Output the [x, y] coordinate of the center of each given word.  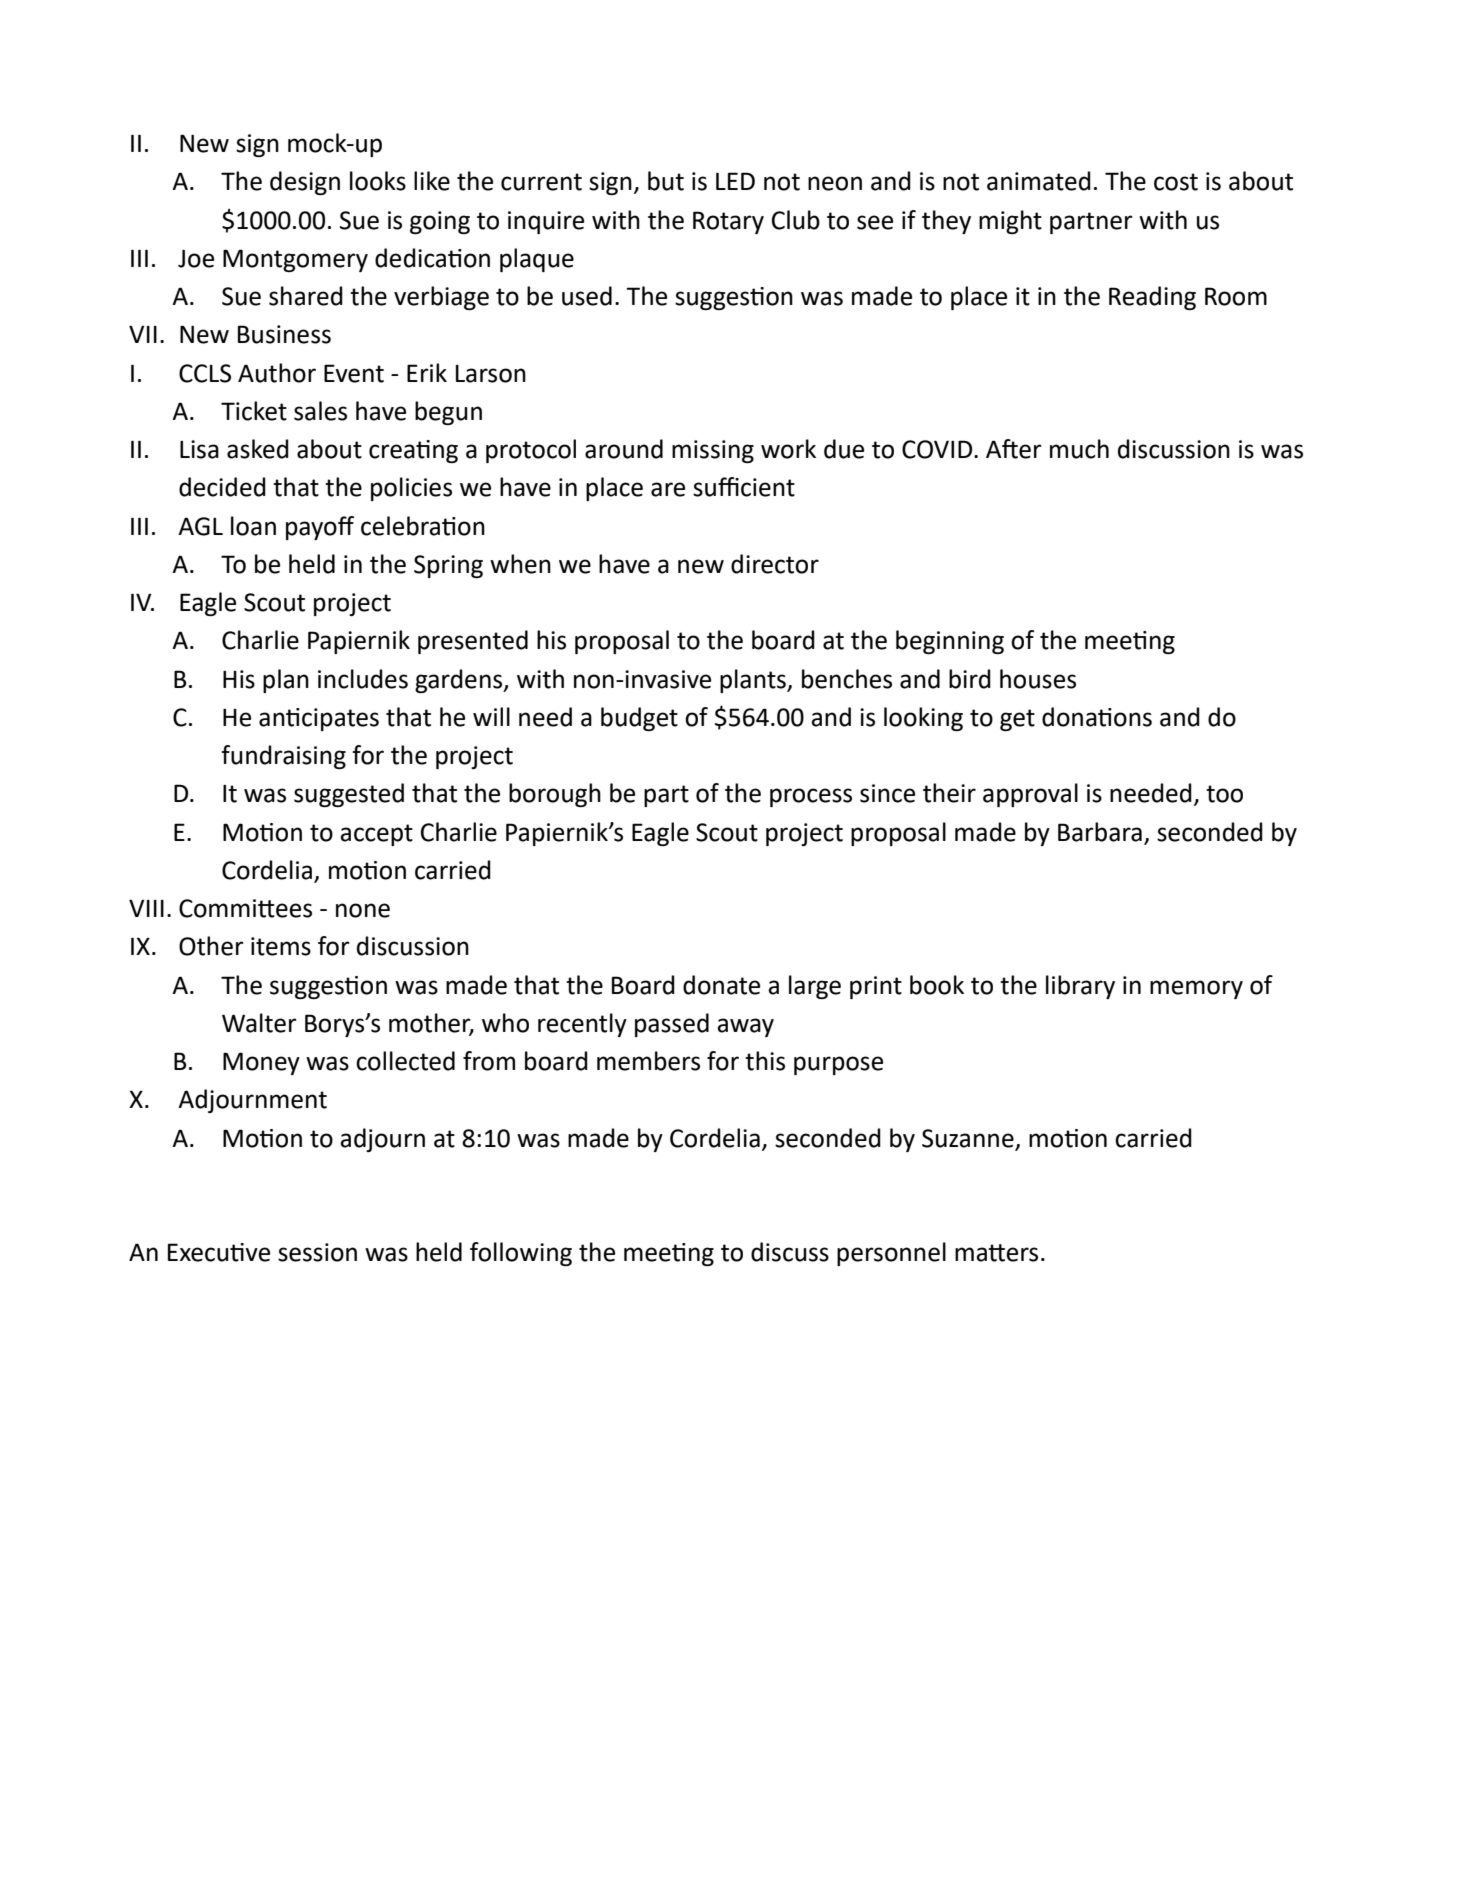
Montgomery [295, 260]
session [317, 1252]
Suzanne [968, 1138]
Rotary [728, 222]
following [521, 1254]
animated [1039, 181]
